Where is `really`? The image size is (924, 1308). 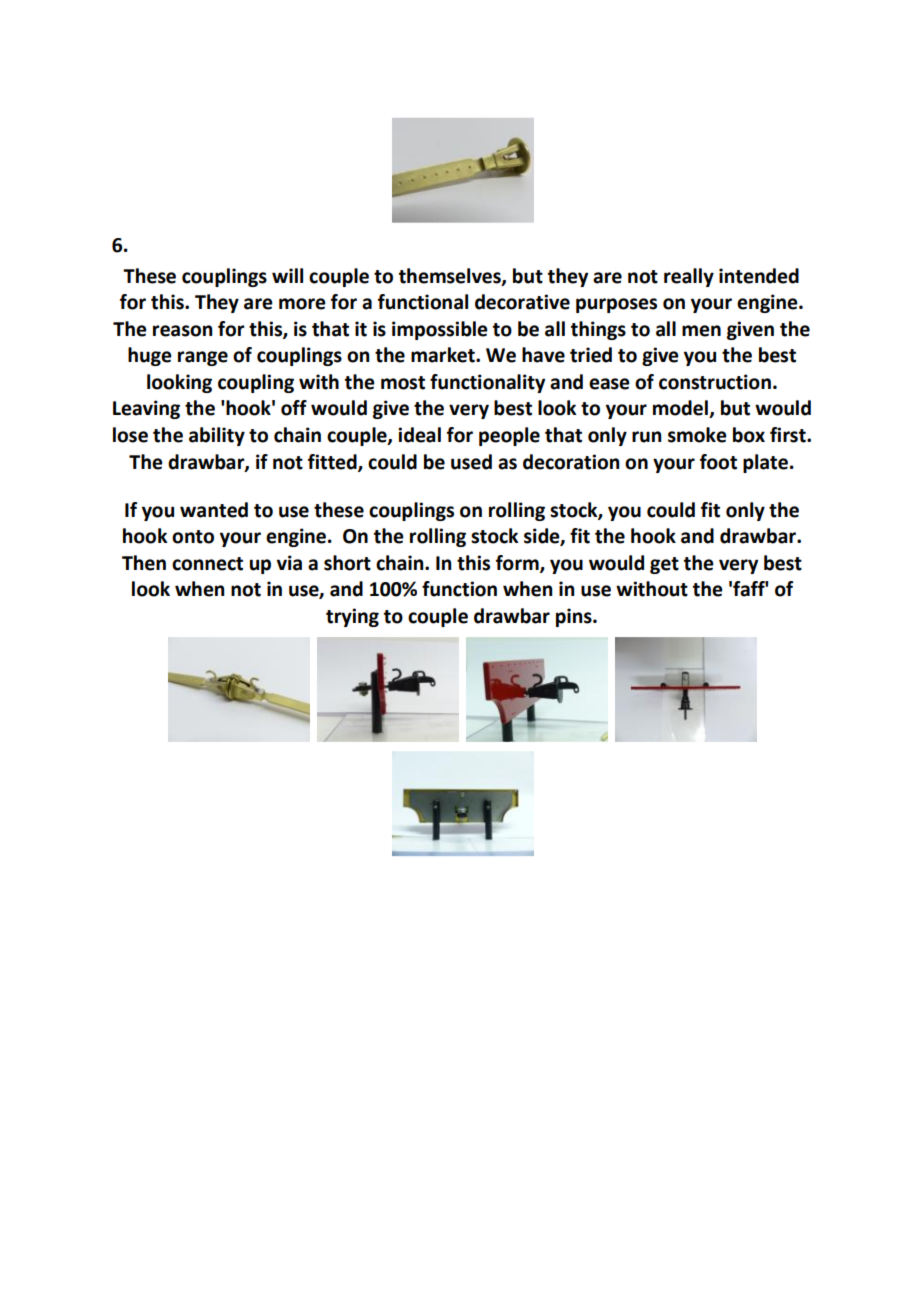 really is located at coordinates (689, 277).
